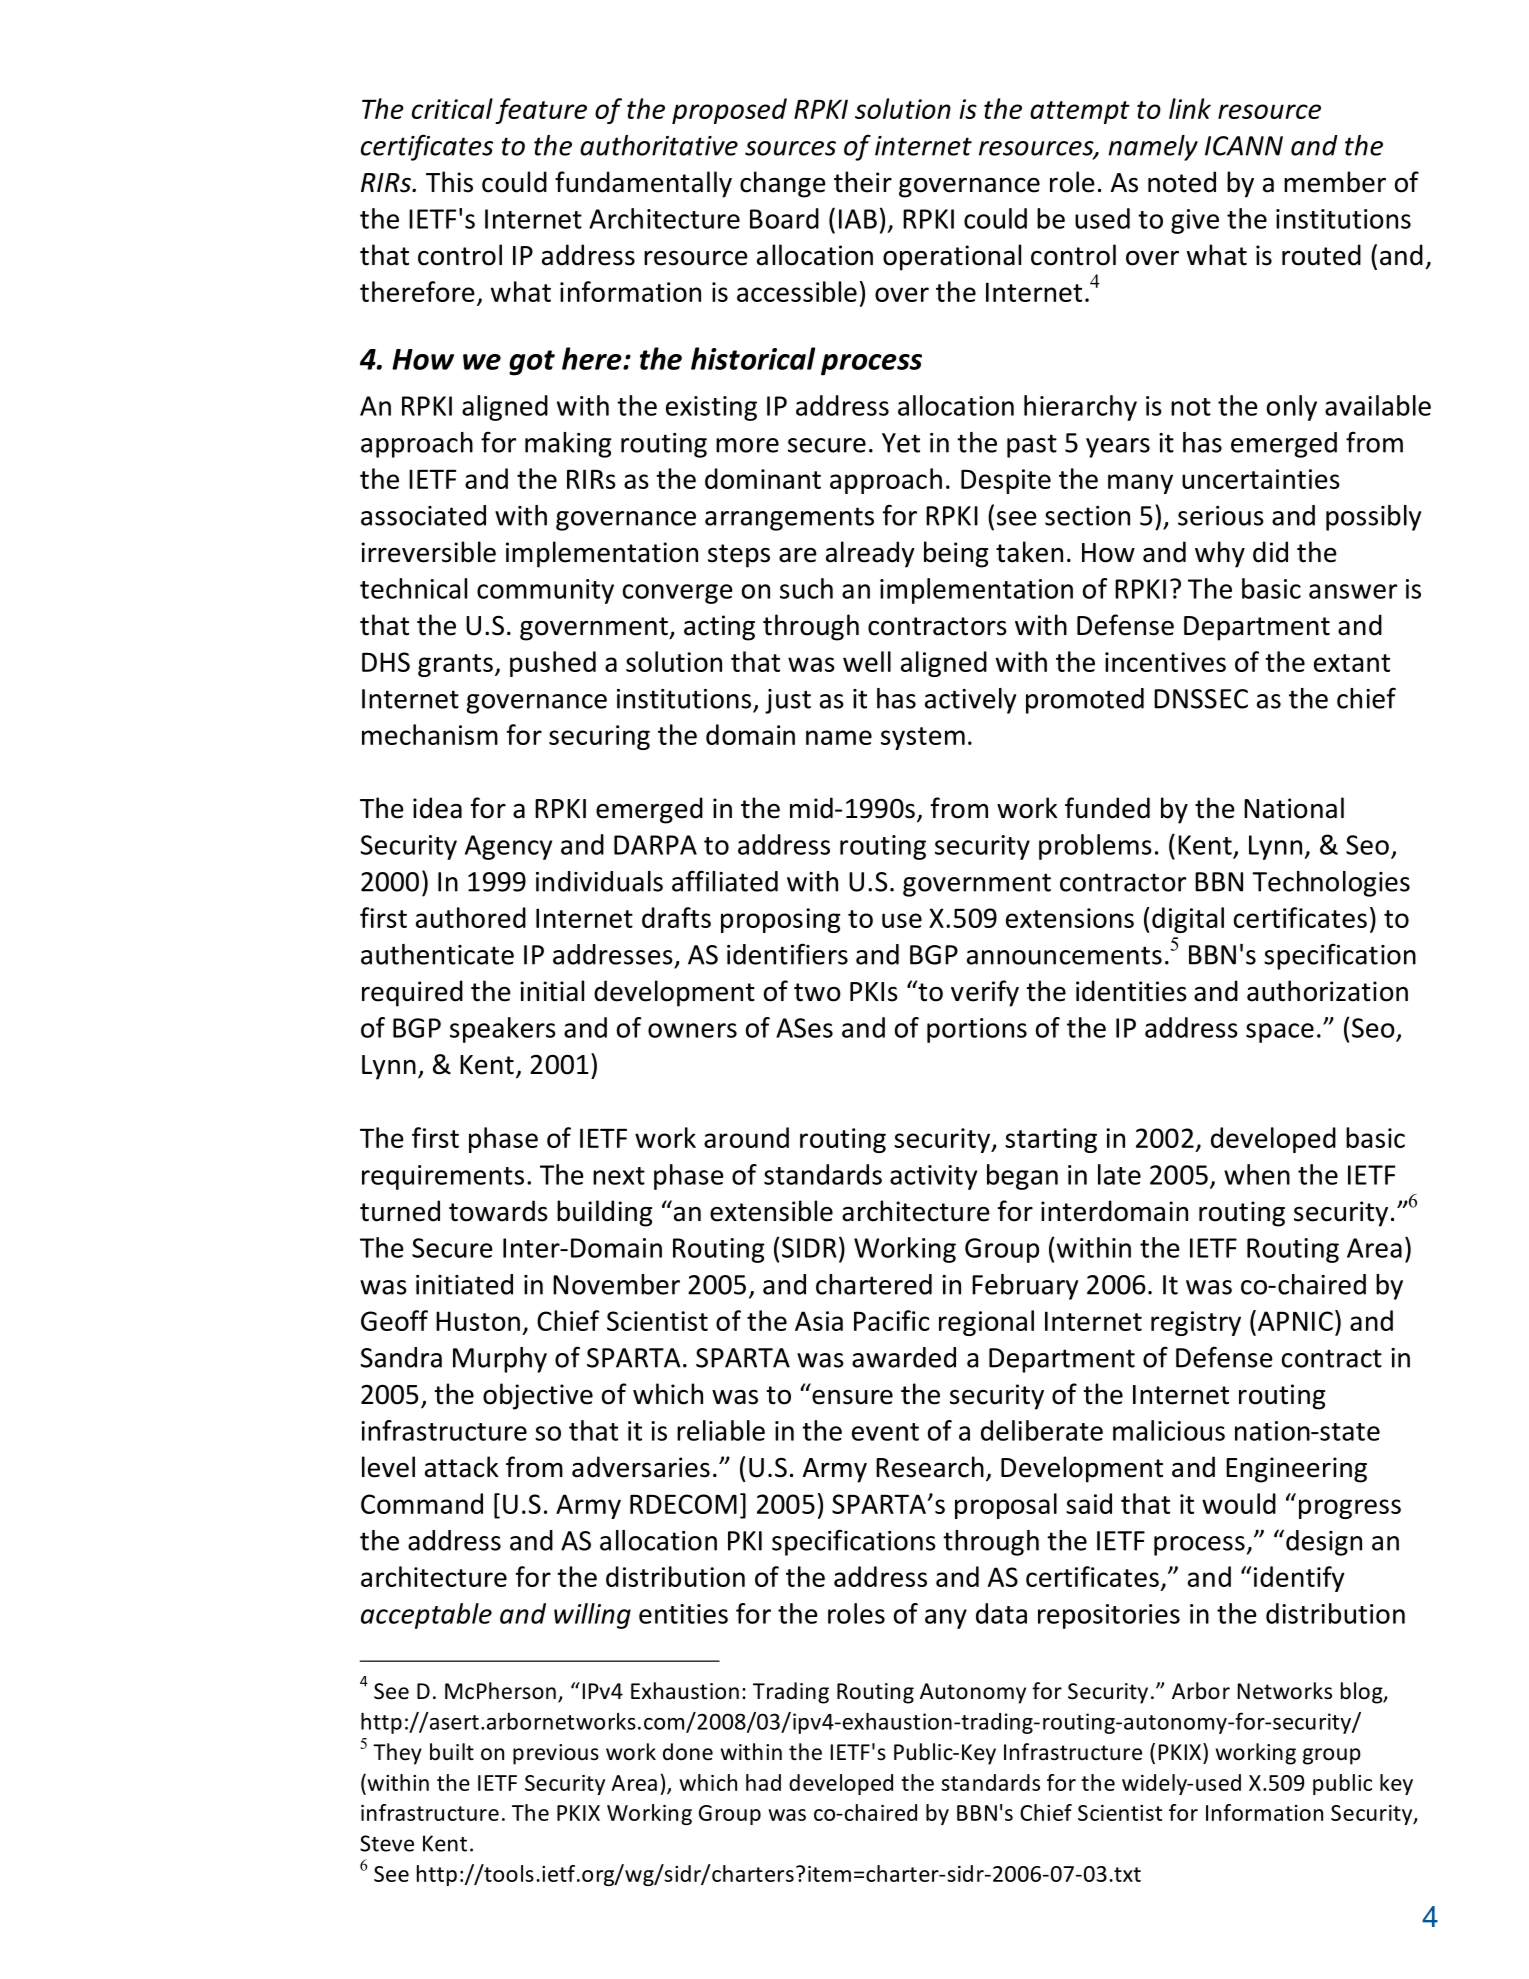 The width and height of the image is (1529, 1979). I want to click on their, so click(863, 182).
